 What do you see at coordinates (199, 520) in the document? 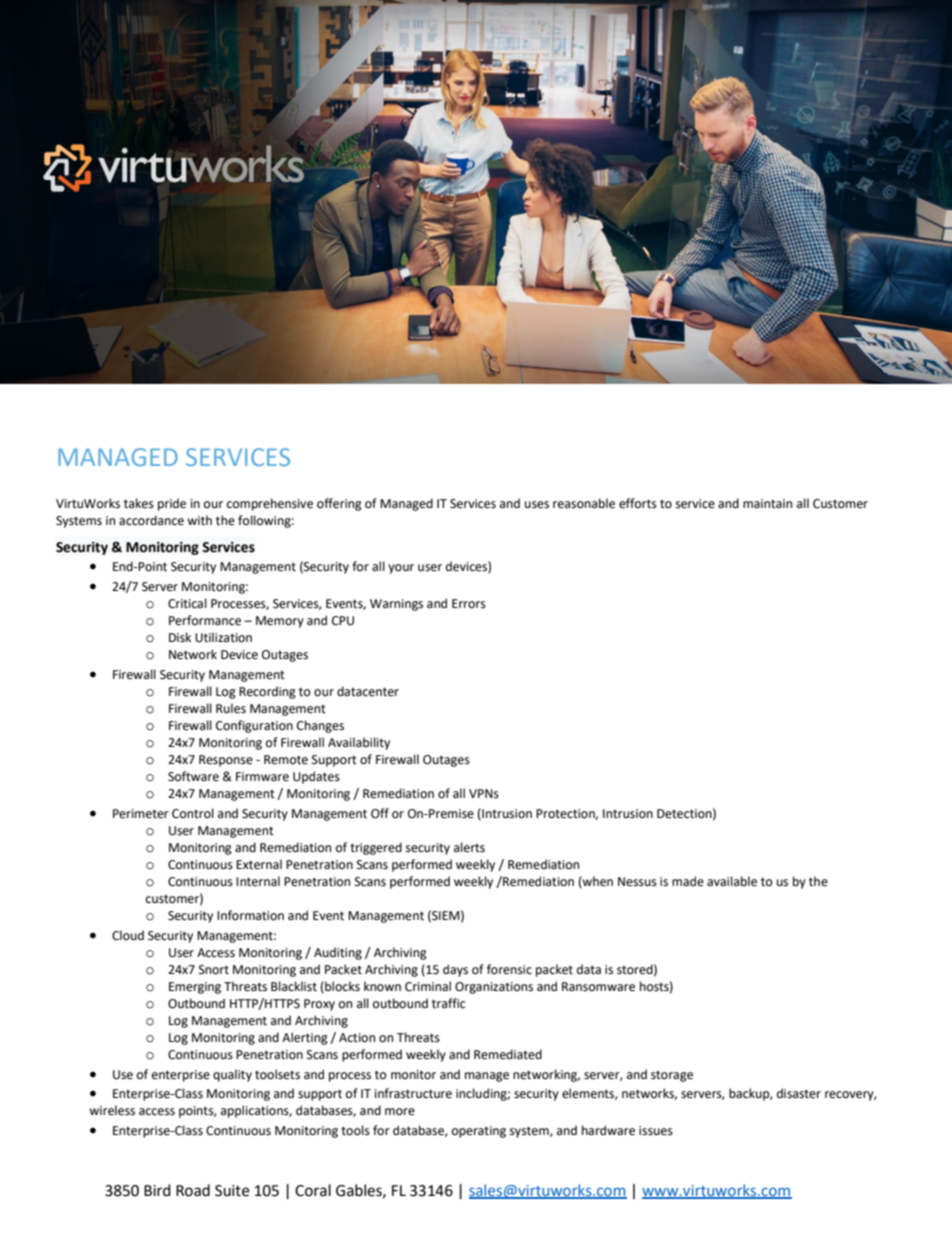
I see `with` at bounding box center [199, 520].
